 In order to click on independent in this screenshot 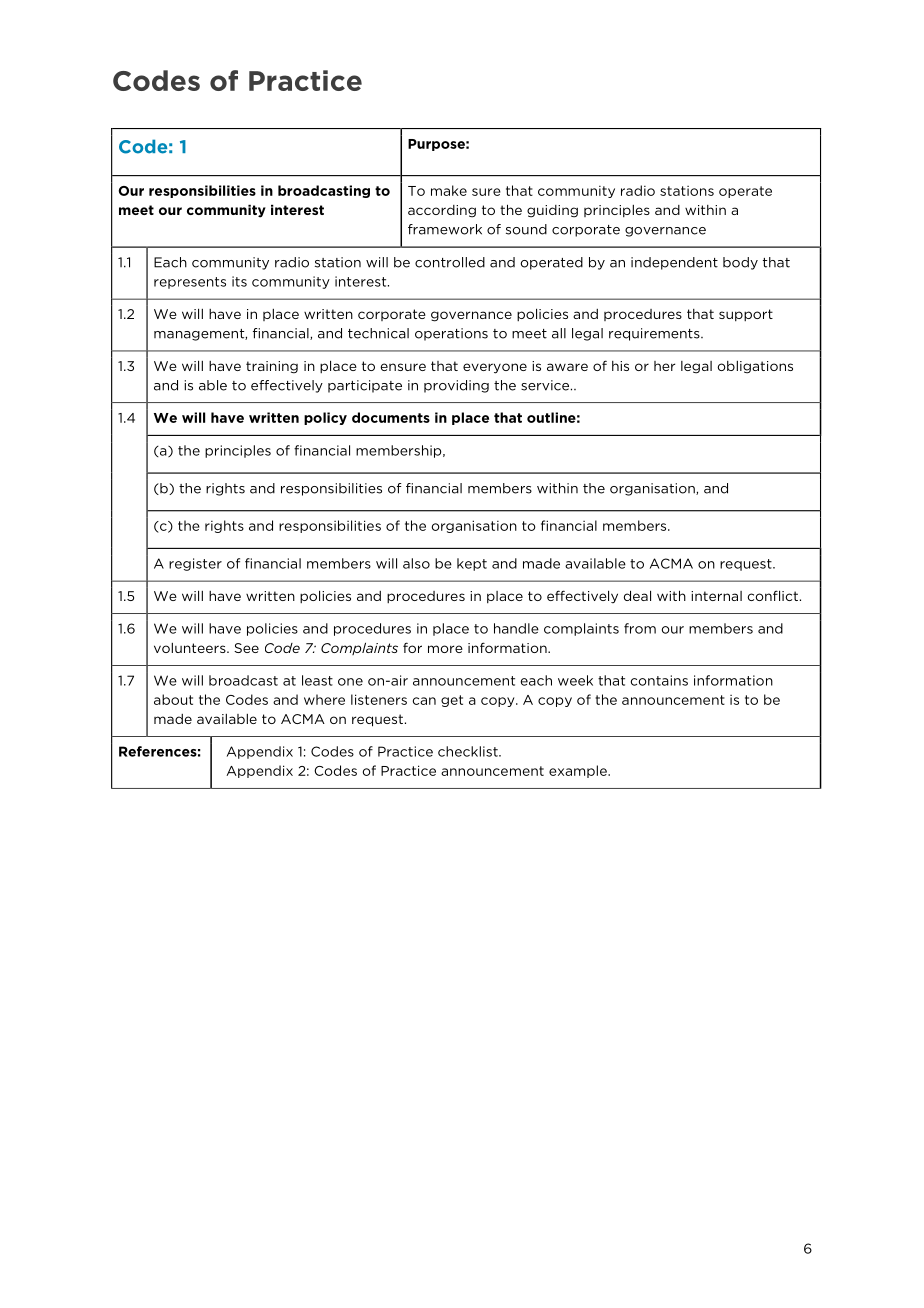, I will do `click(674, 263)`.
